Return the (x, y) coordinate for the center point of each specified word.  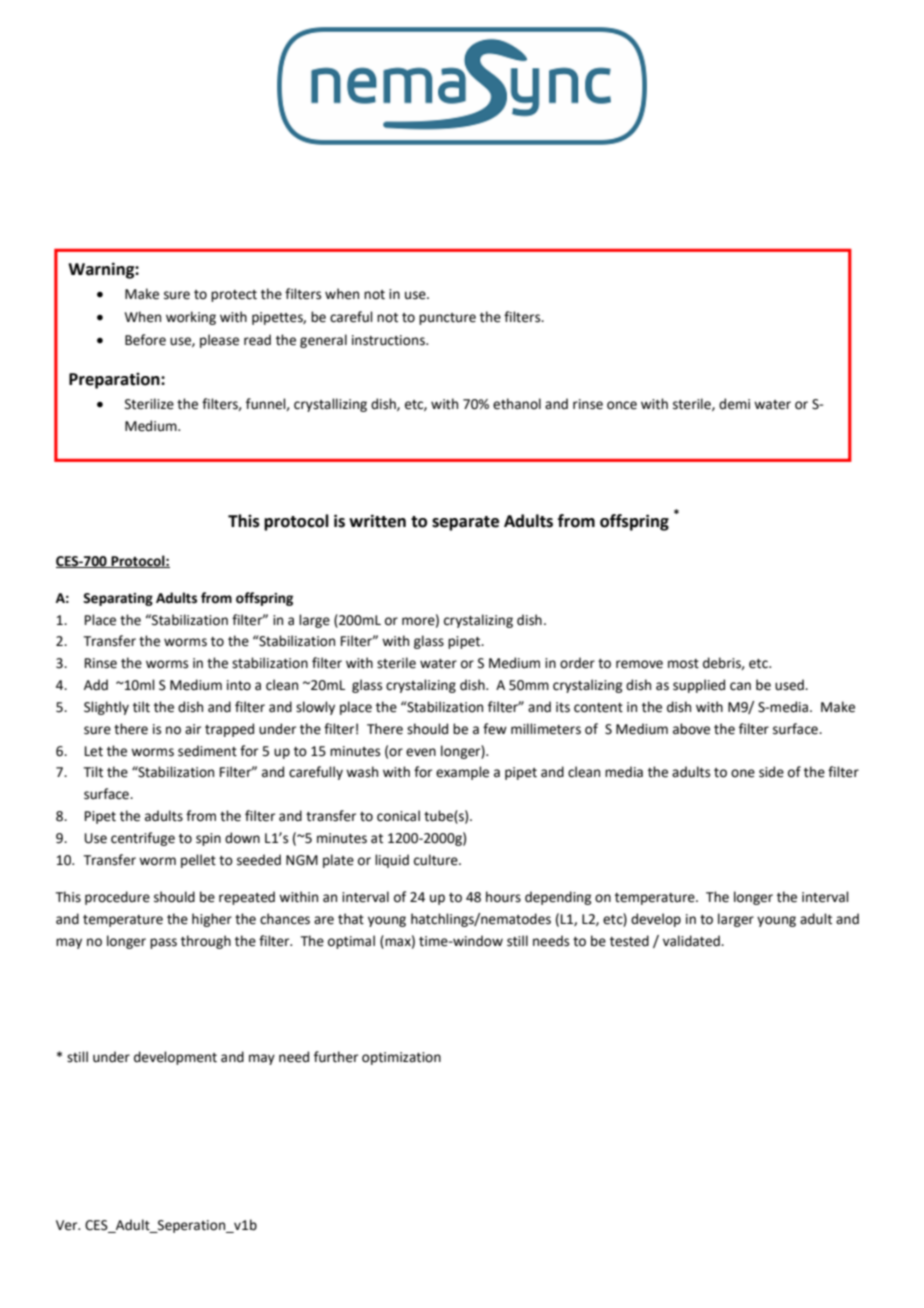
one (743, 773)
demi (734, 404)
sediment (207, 751)
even (421, 752)
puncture (447, 319)
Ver (68, 1225)
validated (692, 941)
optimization (401, 1058)
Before (145, 340)
